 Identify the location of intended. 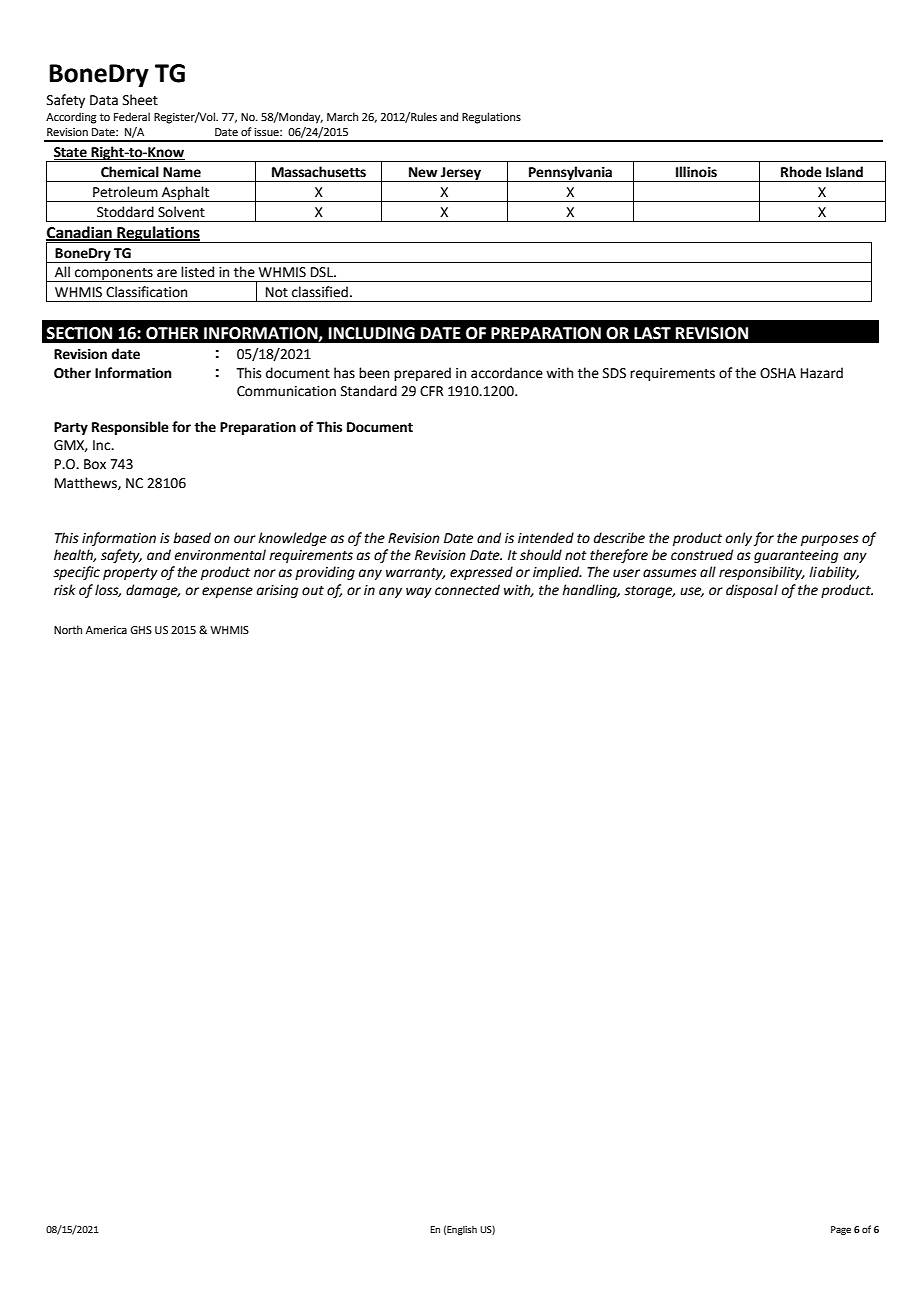
(546, 538).
